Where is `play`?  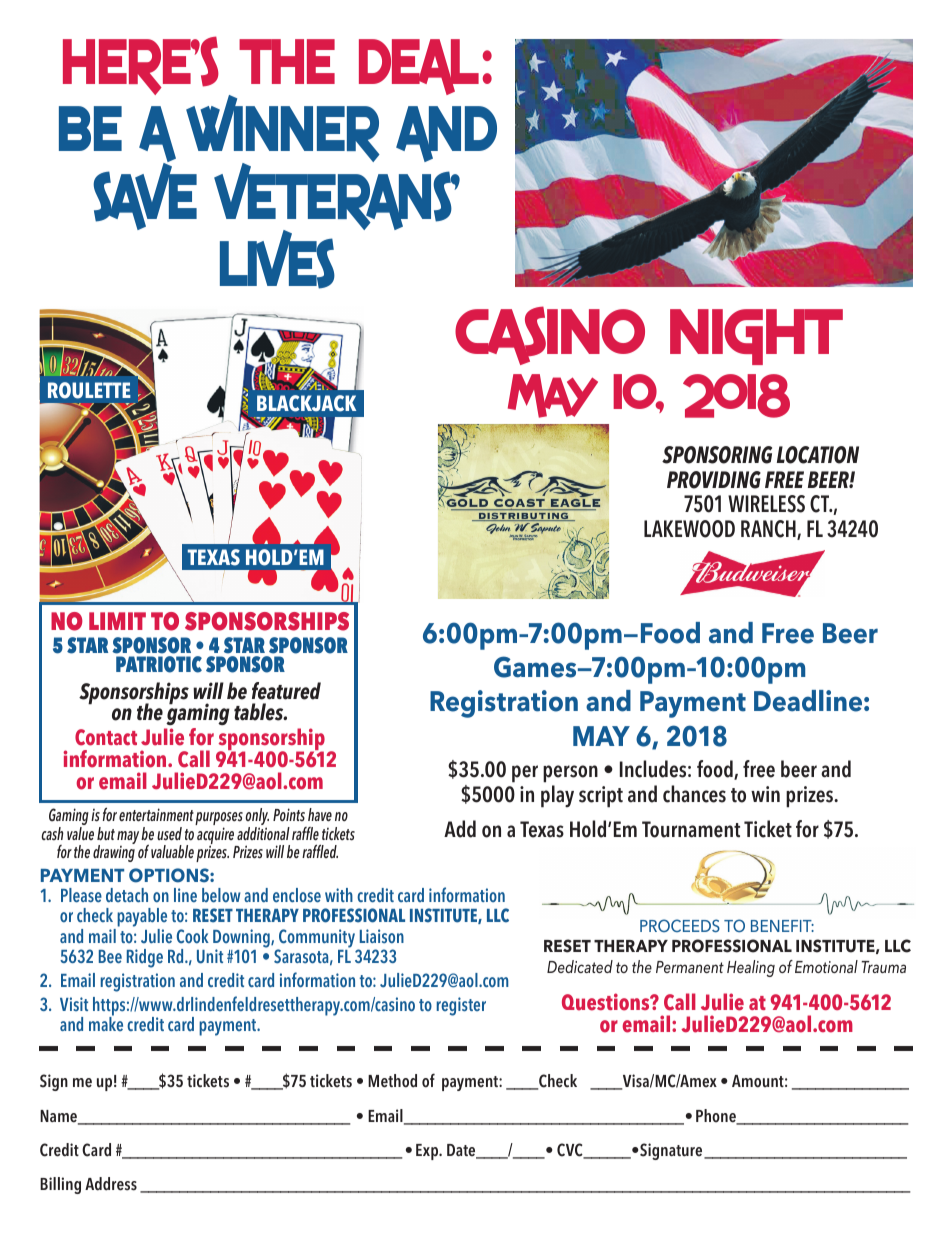 play is located at coordinates (557, 796).
